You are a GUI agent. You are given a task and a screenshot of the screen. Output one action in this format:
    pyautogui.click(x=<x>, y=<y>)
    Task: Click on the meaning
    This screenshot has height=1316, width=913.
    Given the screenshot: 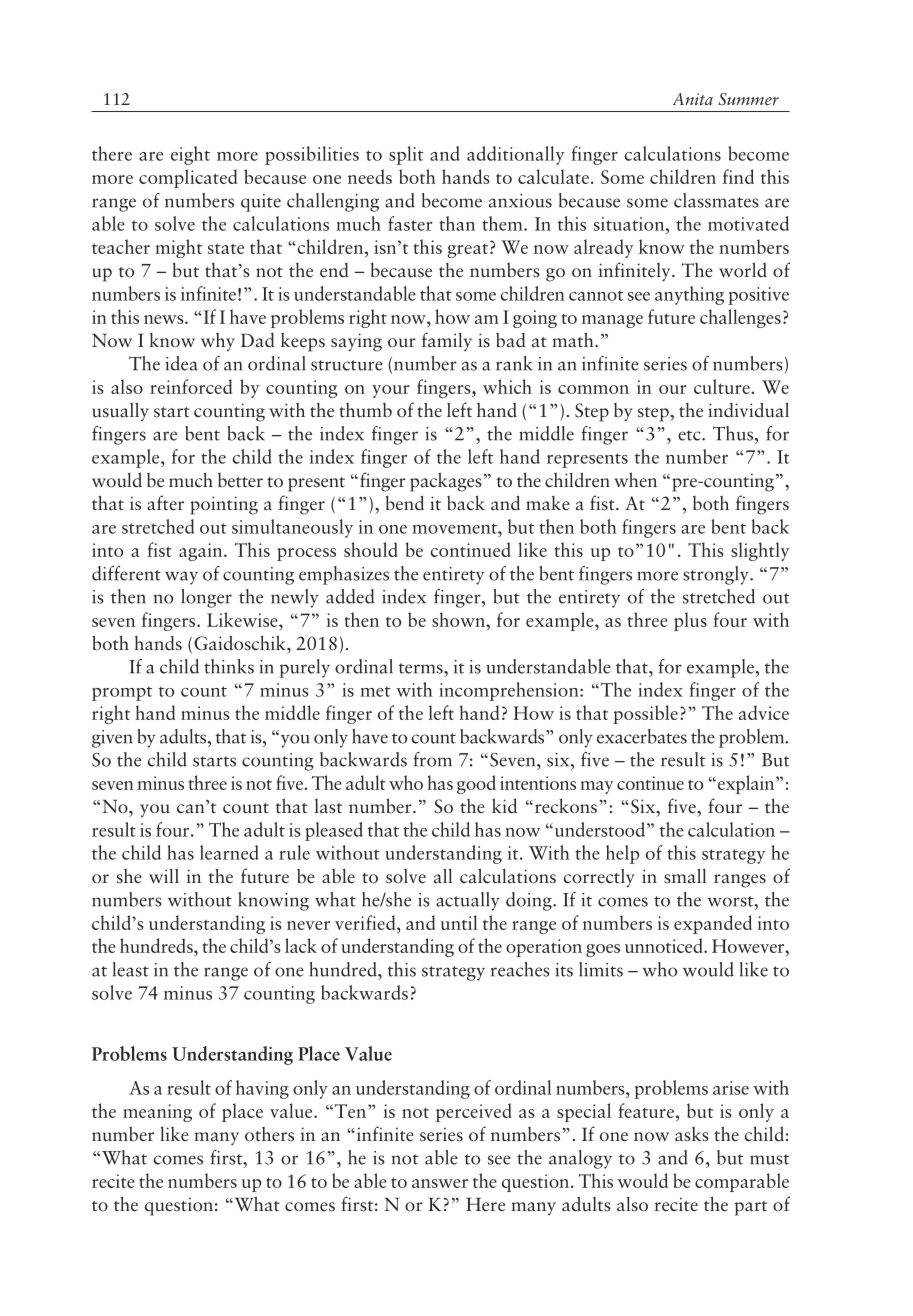 What is the action you would take?
    pyautogui.click(x=157, y=1113)
